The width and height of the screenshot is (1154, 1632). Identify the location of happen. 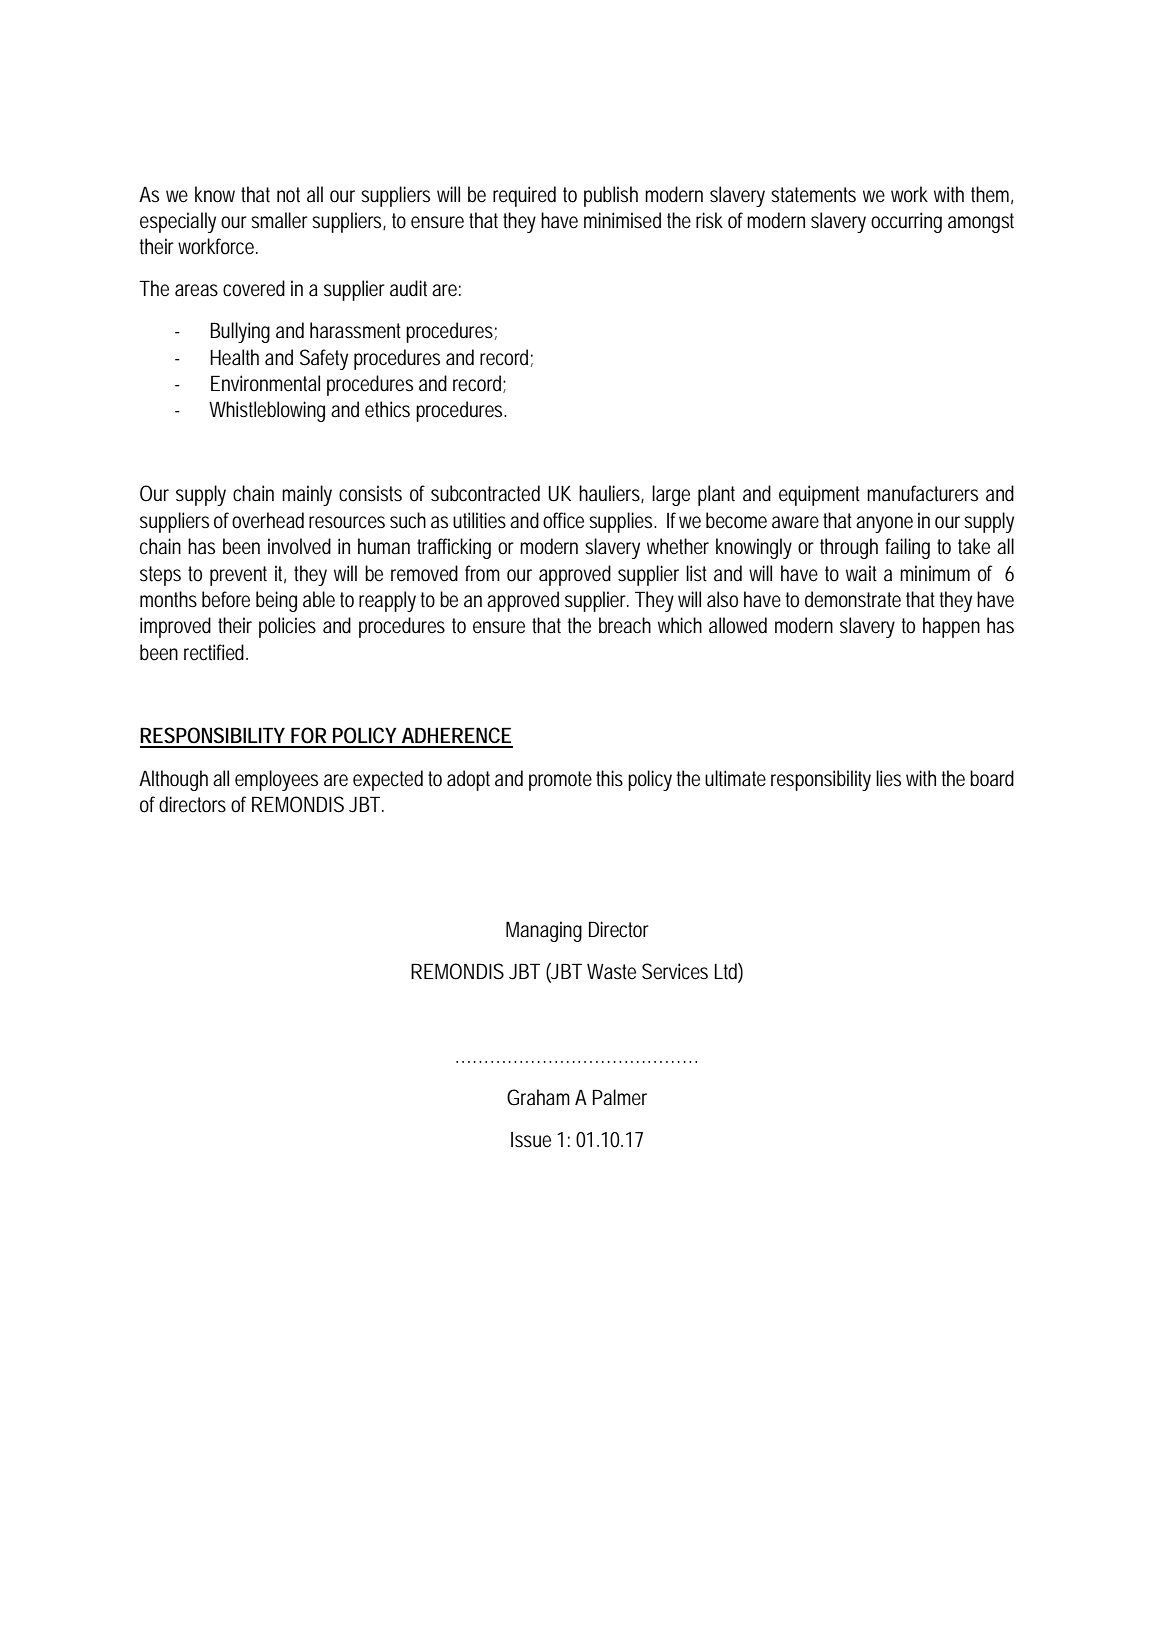
(951, 627).
